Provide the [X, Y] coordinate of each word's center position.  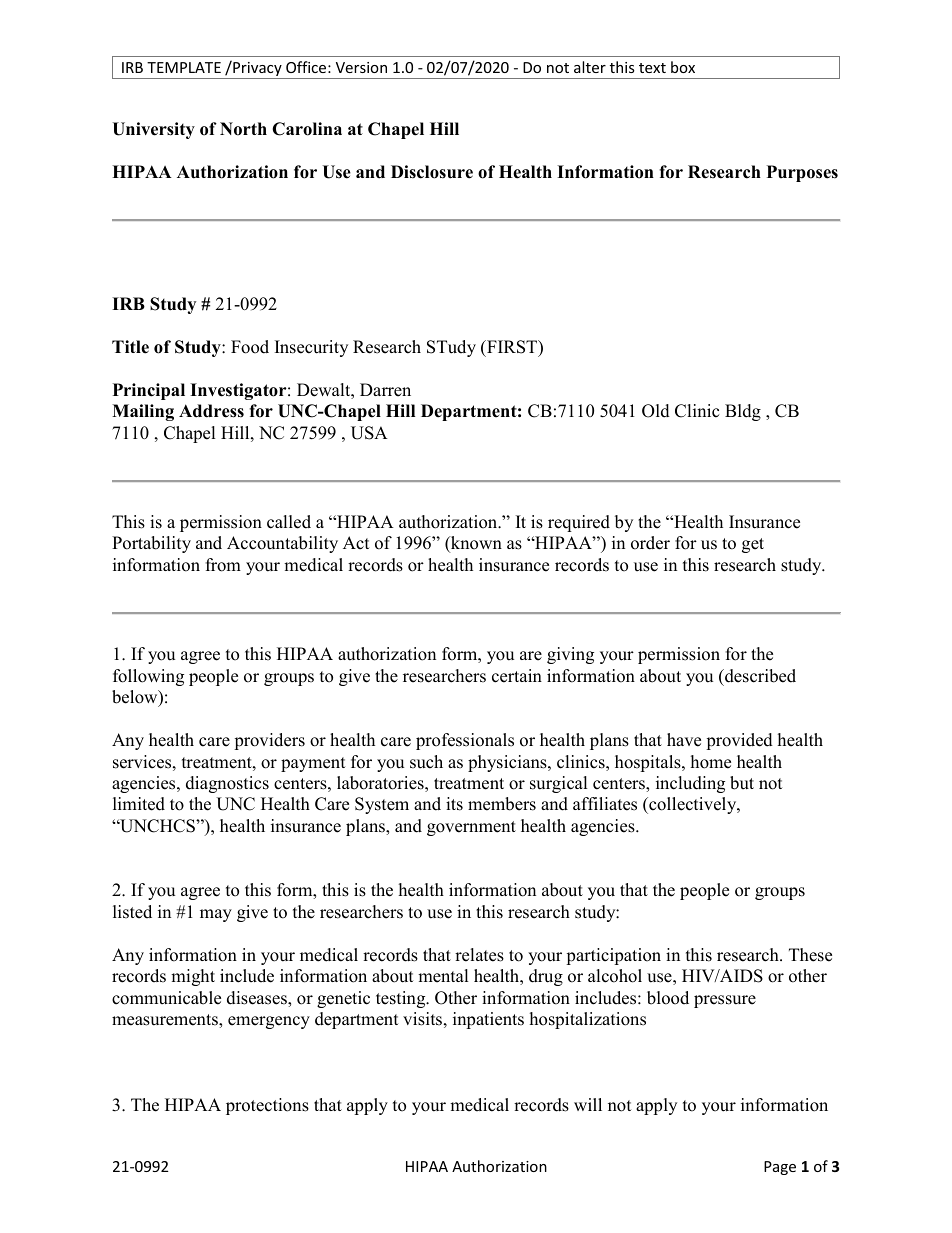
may [216, 915]
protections [267, 1106]
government [471, 828]
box [683, 67]
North [243, 129]
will [588, 1104]
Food [250, 347]
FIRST [512, 348]
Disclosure [432, 172]
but [742, 783]
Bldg [743, 412]
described [759, 676]
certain [517, 676]
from [223, 565]
